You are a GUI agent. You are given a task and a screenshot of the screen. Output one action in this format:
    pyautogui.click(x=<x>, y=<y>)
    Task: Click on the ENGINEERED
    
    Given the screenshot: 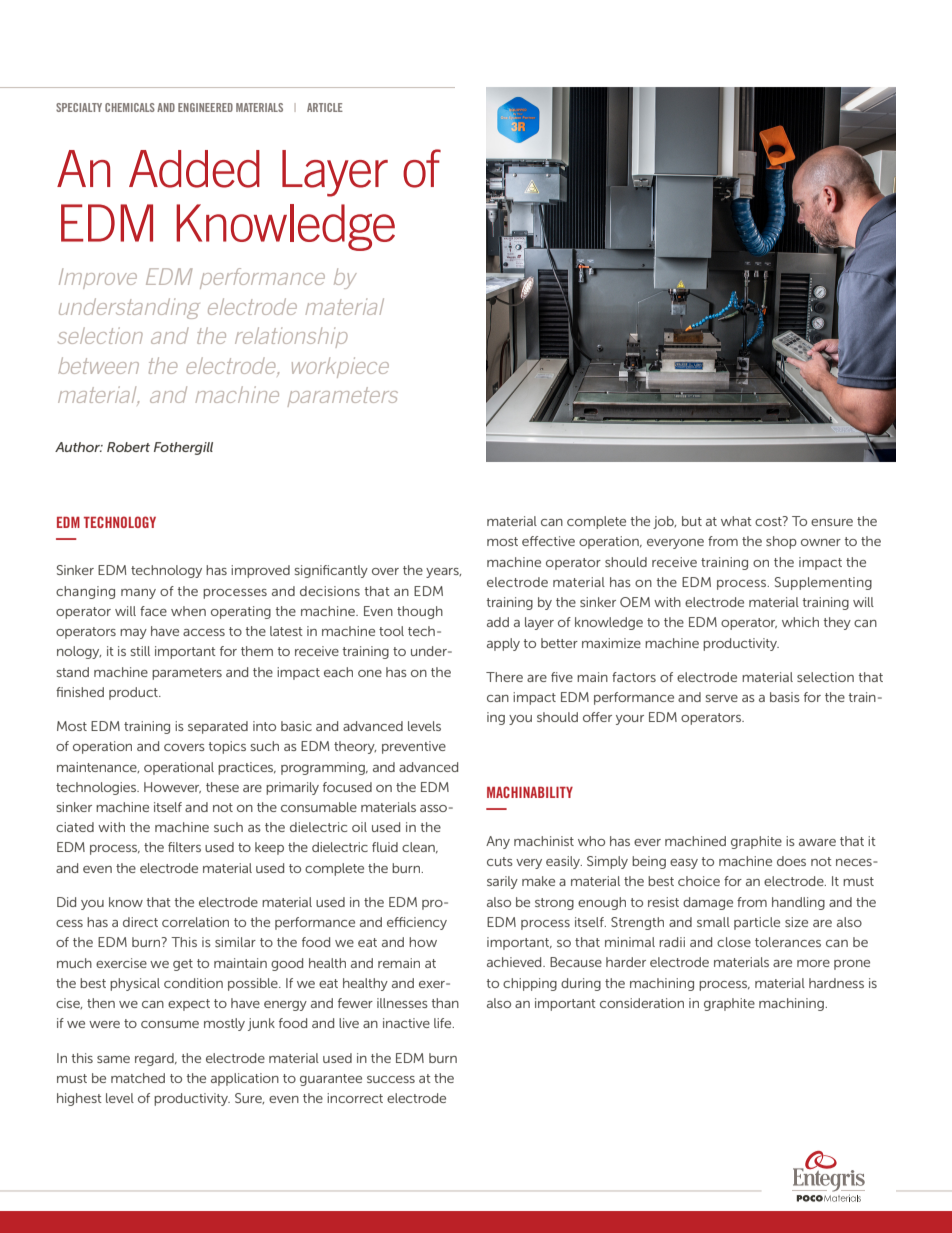 What is the action you would take?
    pyautogui.click(x=205, y=107)
